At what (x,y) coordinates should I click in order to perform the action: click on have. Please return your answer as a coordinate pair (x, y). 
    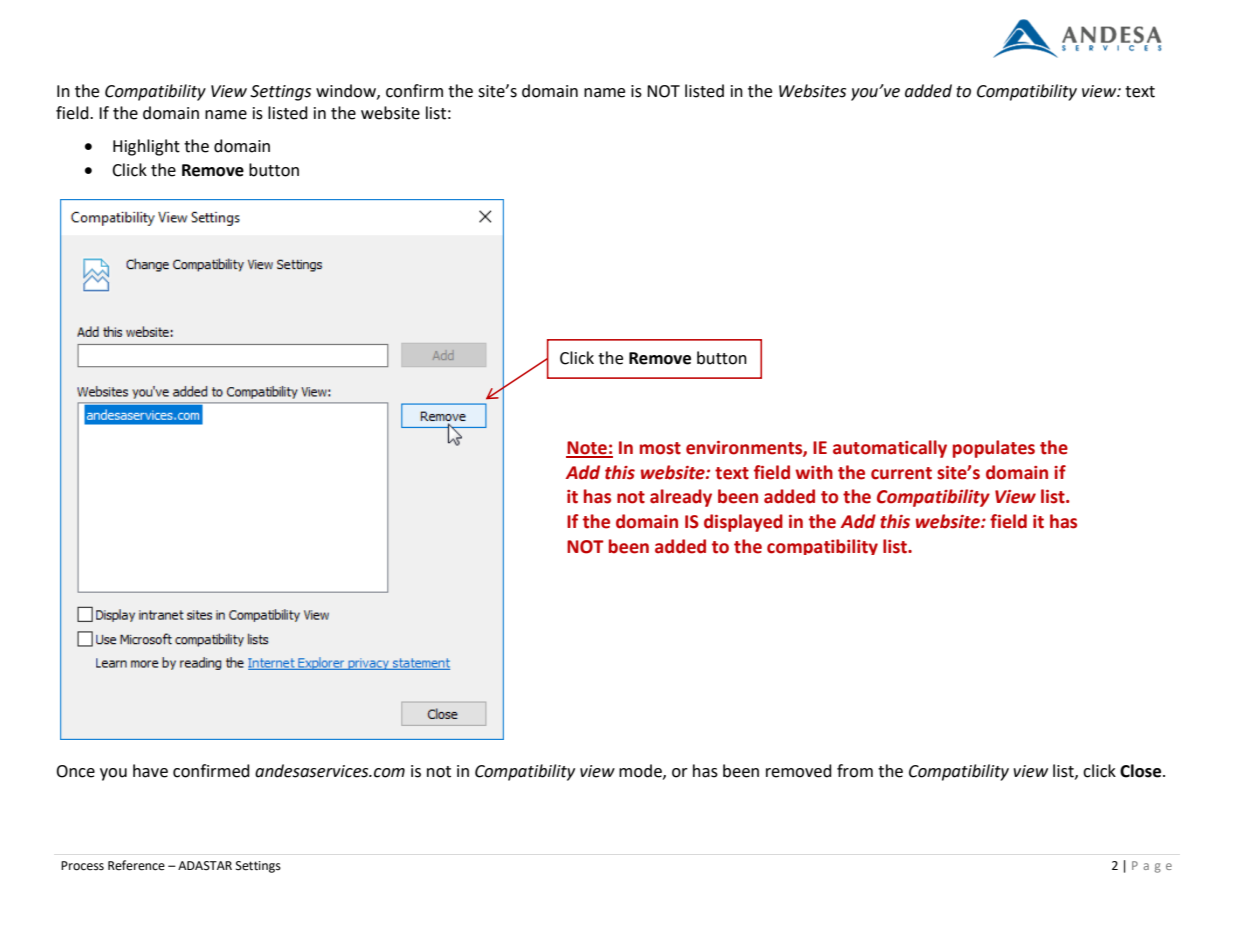
    Looking at the image, I should click on (150, 771).
